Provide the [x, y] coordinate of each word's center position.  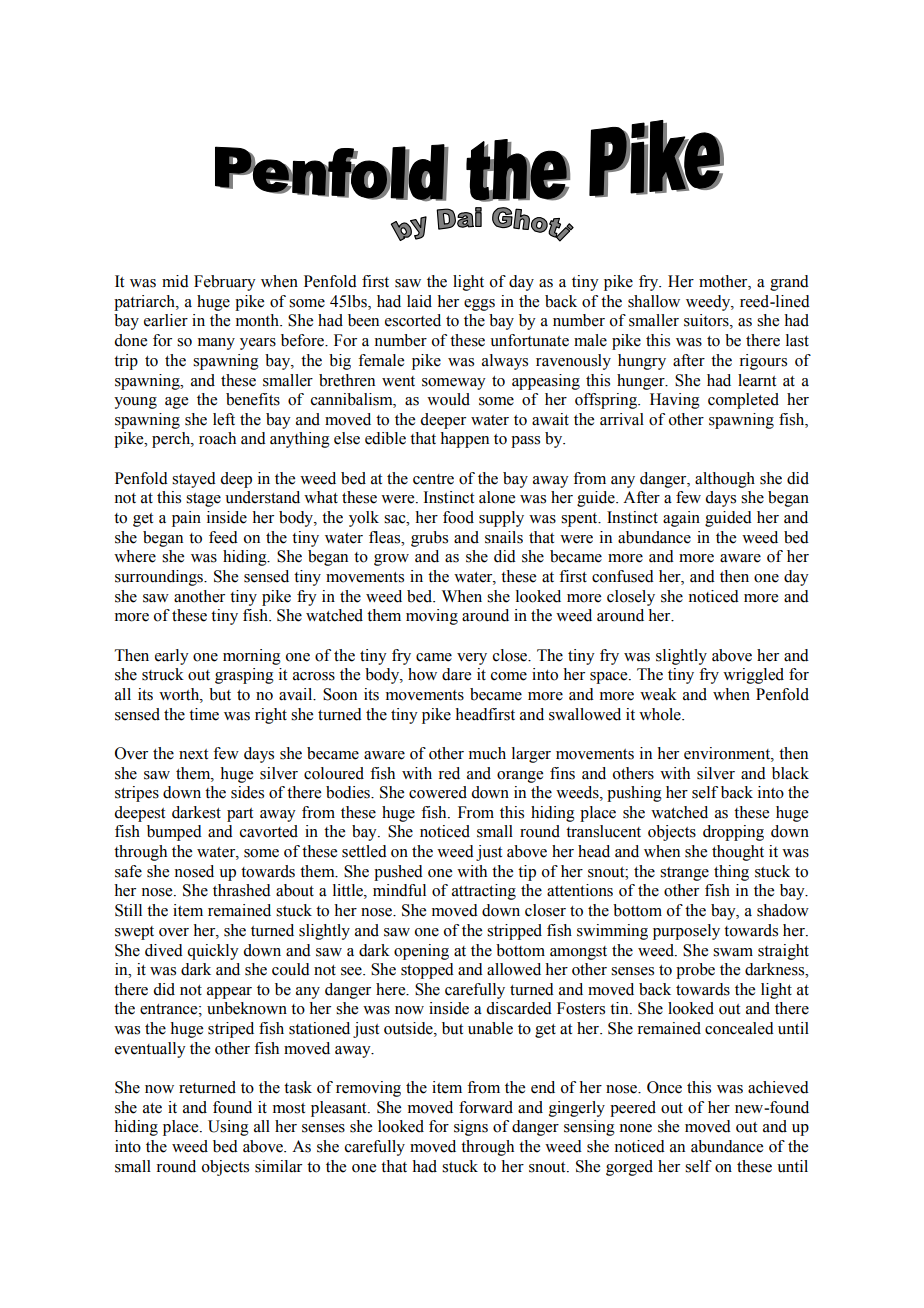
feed [223, 537]
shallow [654, 301]
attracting [484, 892]
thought [738, 853]
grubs [429, 539]
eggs [479, 305]
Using [228, 1128]
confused [623, 576]
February [225, 283]
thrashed [242, 890]
